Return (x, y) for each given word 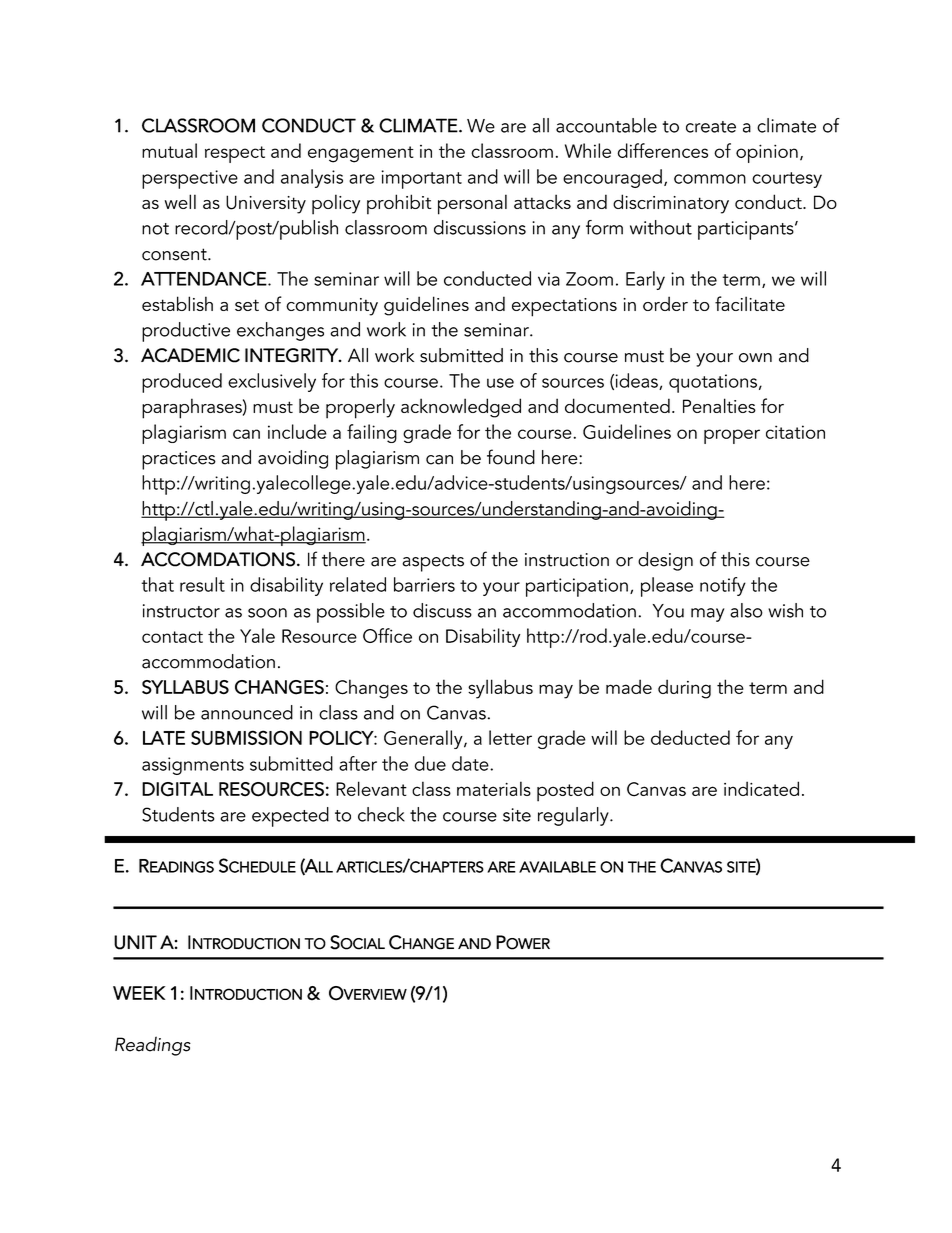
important (421, 179)
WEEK (139, 993)
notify (723, 586)
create (711, 127)
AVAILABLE (557, 867)
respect (235, 154)
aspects (433, 563)
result (202, 584)
